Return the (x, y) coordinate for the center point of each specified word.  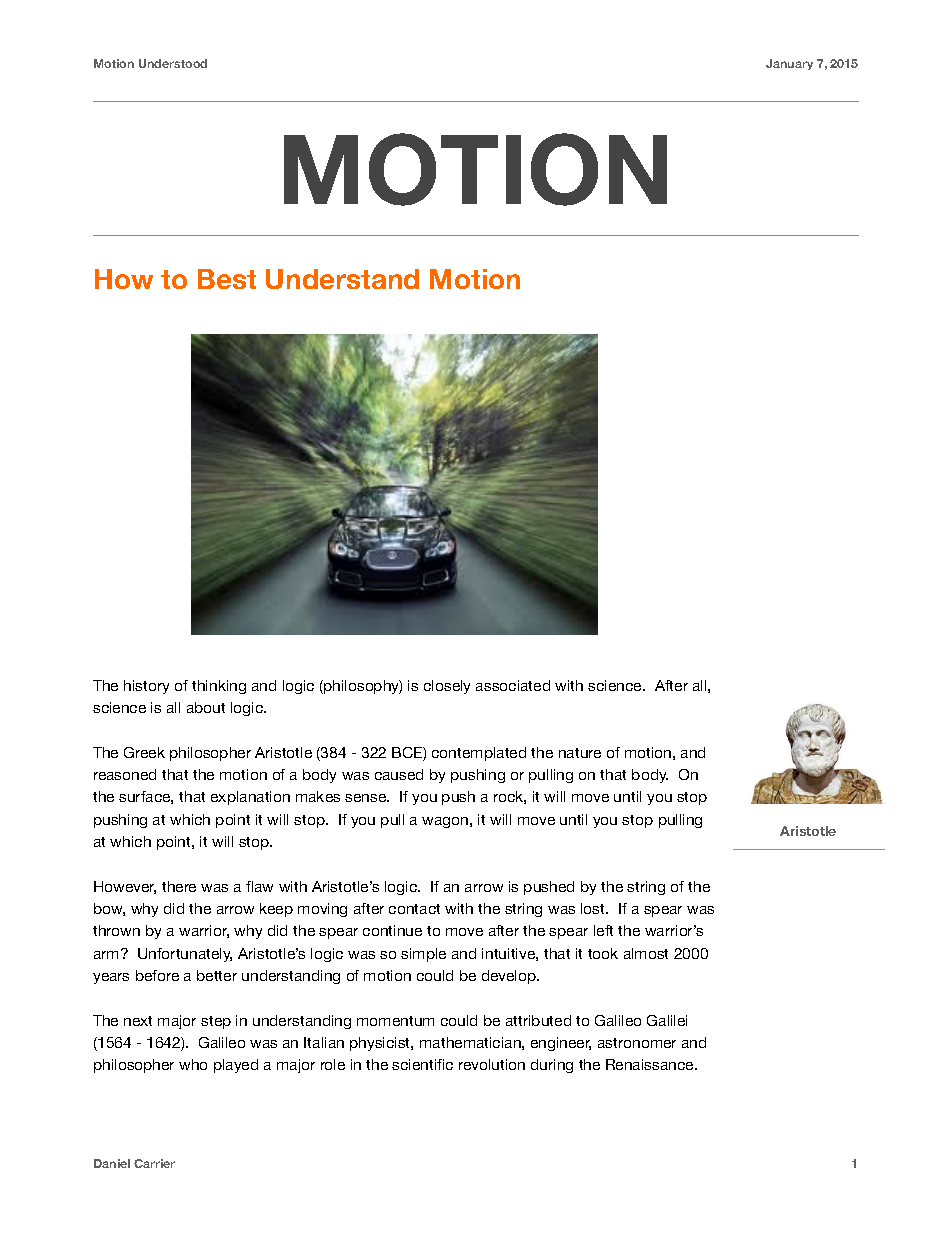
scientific (422, 1064)
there (179, 886)
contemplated (479, 754)
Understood (173, 63)
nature (580, 753)
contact (414, 909)
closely (447, 687)
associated (513, 685)
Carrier (154, 1163)
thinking (219, 687)
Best (227, 279)
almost (646, 953)
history (146, 687)
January (789, 64)
